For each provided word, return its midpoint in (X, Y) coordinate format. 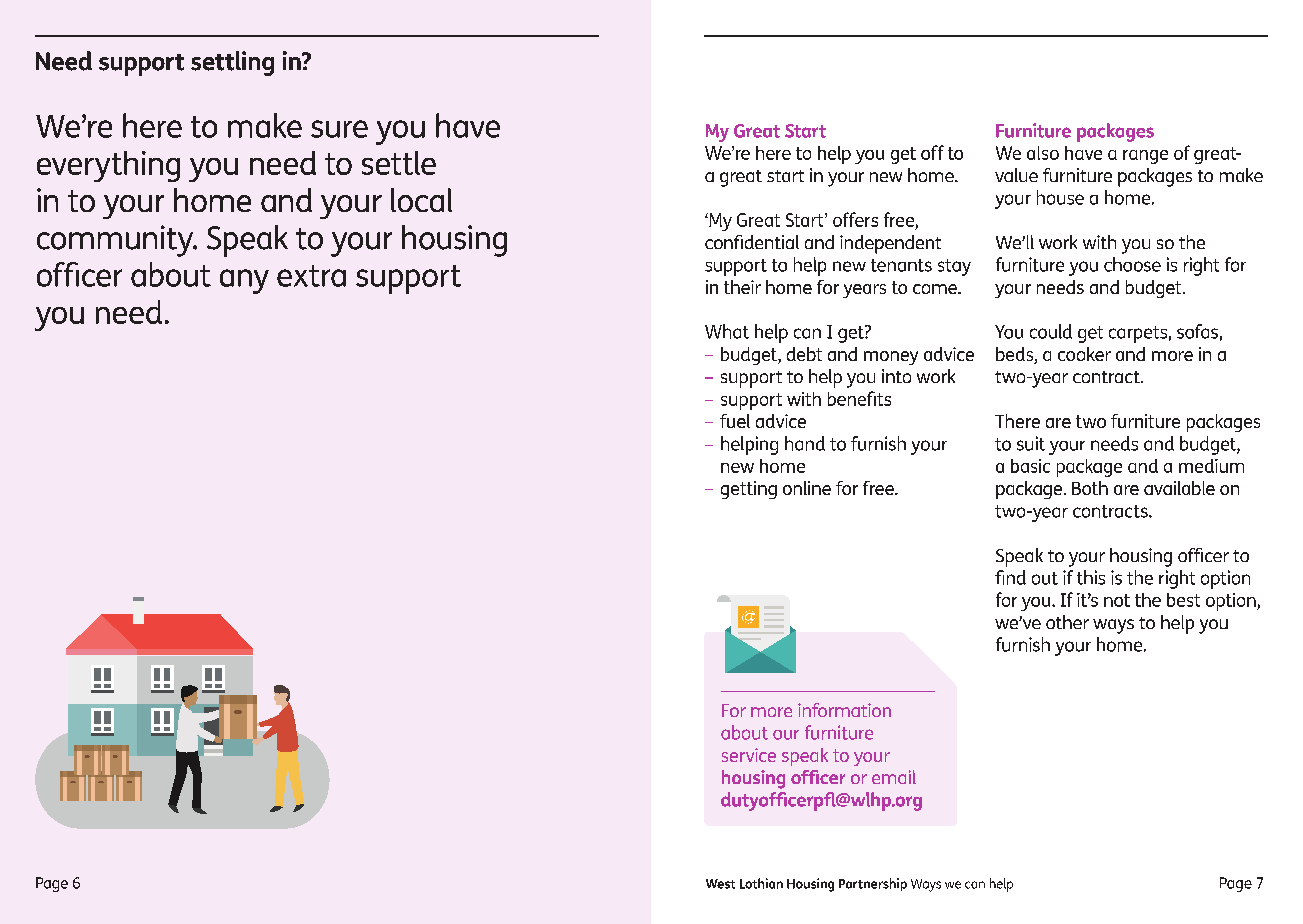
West (720, 884)
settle (399, 163)
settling (232, 63)
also (1043, 153)
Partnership (873, 884)
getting (749, 490)
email (894, 777)
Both (1090, 488)
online (807, 488)
